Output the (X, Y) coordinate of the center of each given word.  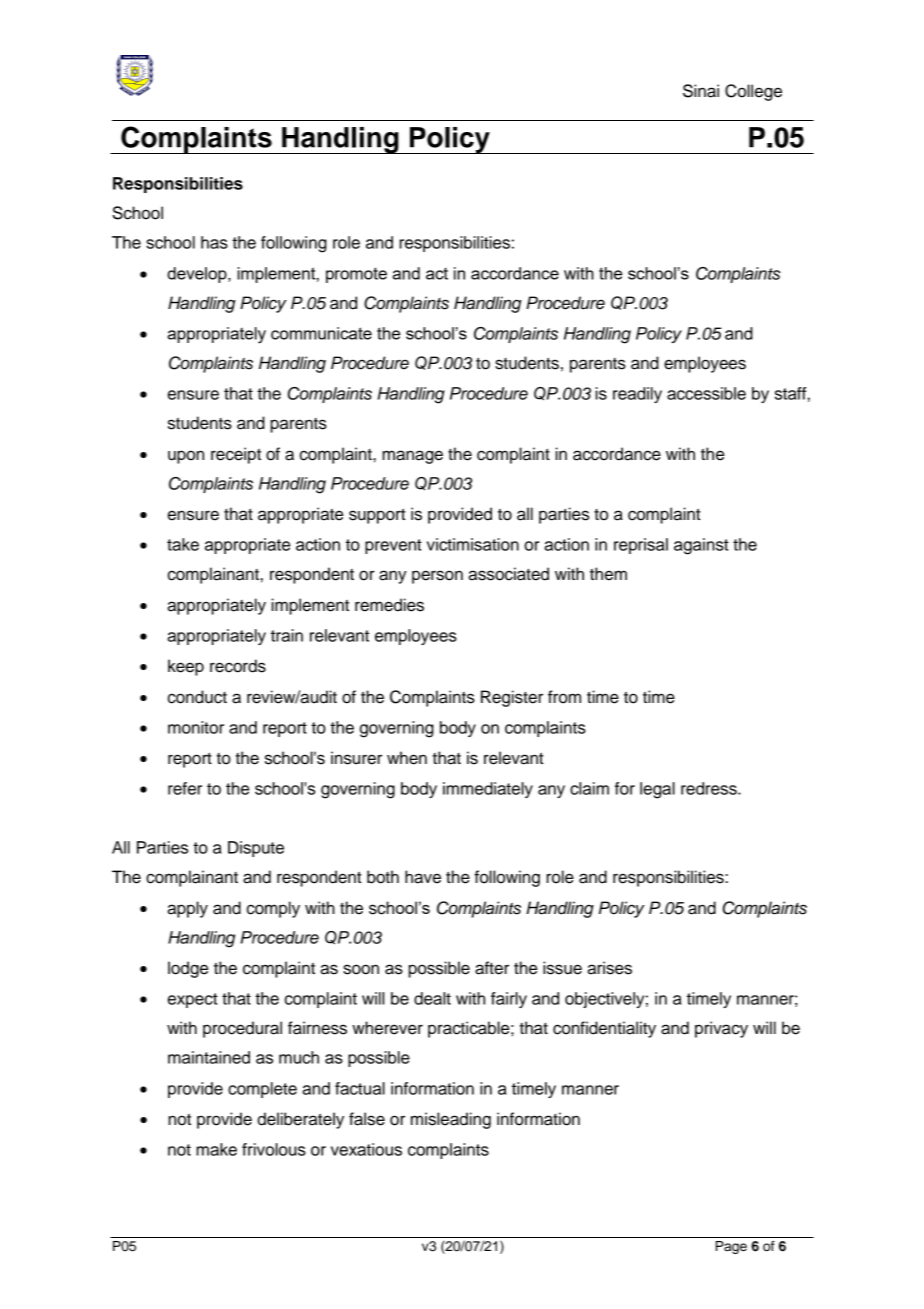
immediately (488, 790)
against (701, 546)
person (437, 577)
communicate (321, 333)
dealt (432, 998)
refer (185, 788)
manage (412, 457)
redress (710, 788)
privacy (721, 1029)
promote (356, 275)
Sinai (701, 91)
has (214, 242)
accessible (706, 393)
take (183, 544)
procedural (242, 1029)
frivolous (274, 1149)
